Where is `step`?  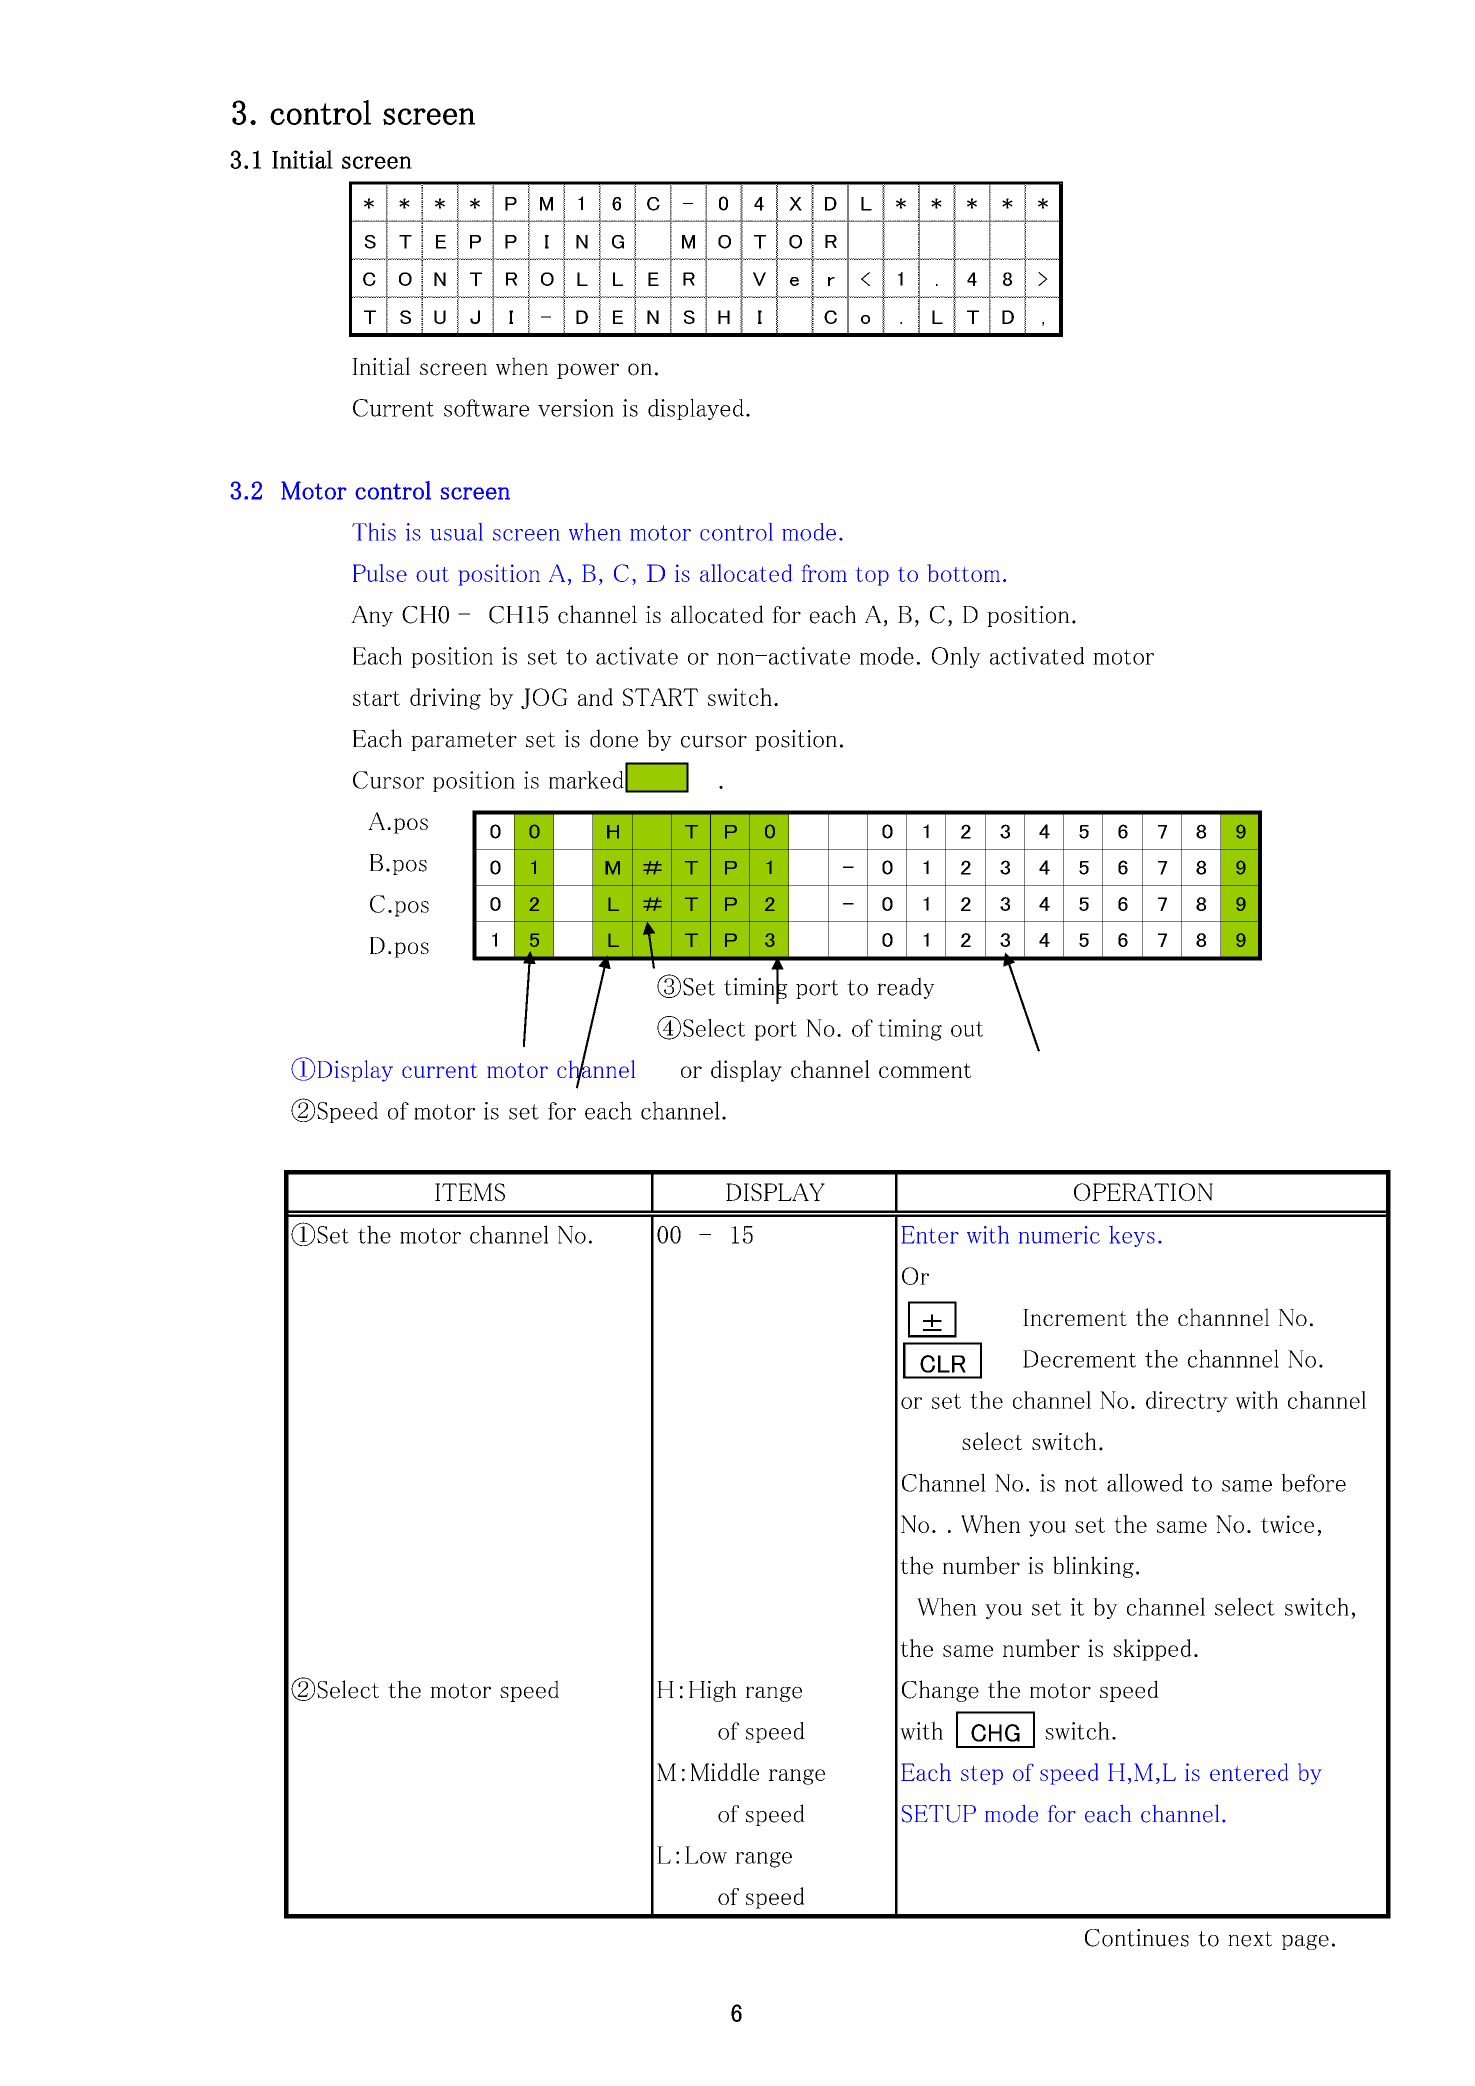 step is located at coordinates (982, 1775).
